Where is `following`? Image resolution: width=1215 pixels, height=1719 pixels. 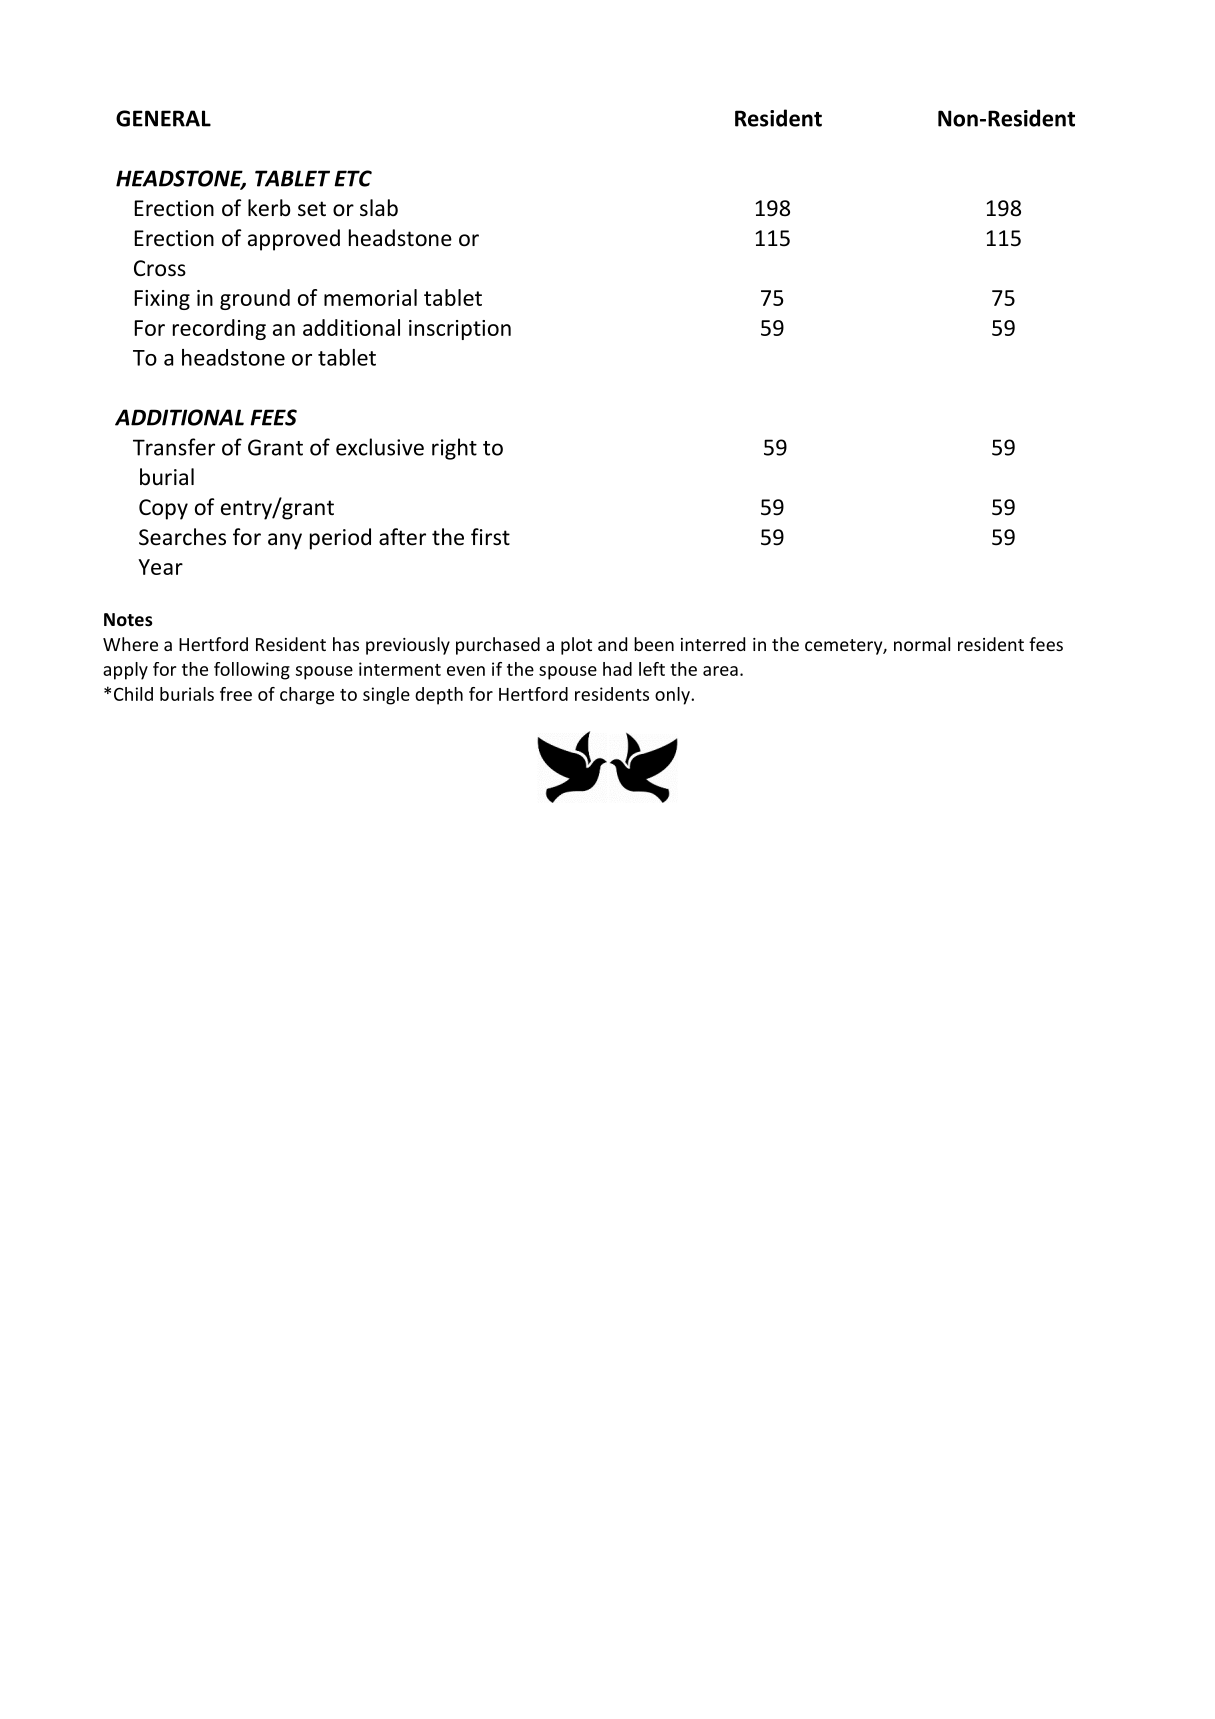
following is located at coordinates (252, 671).
